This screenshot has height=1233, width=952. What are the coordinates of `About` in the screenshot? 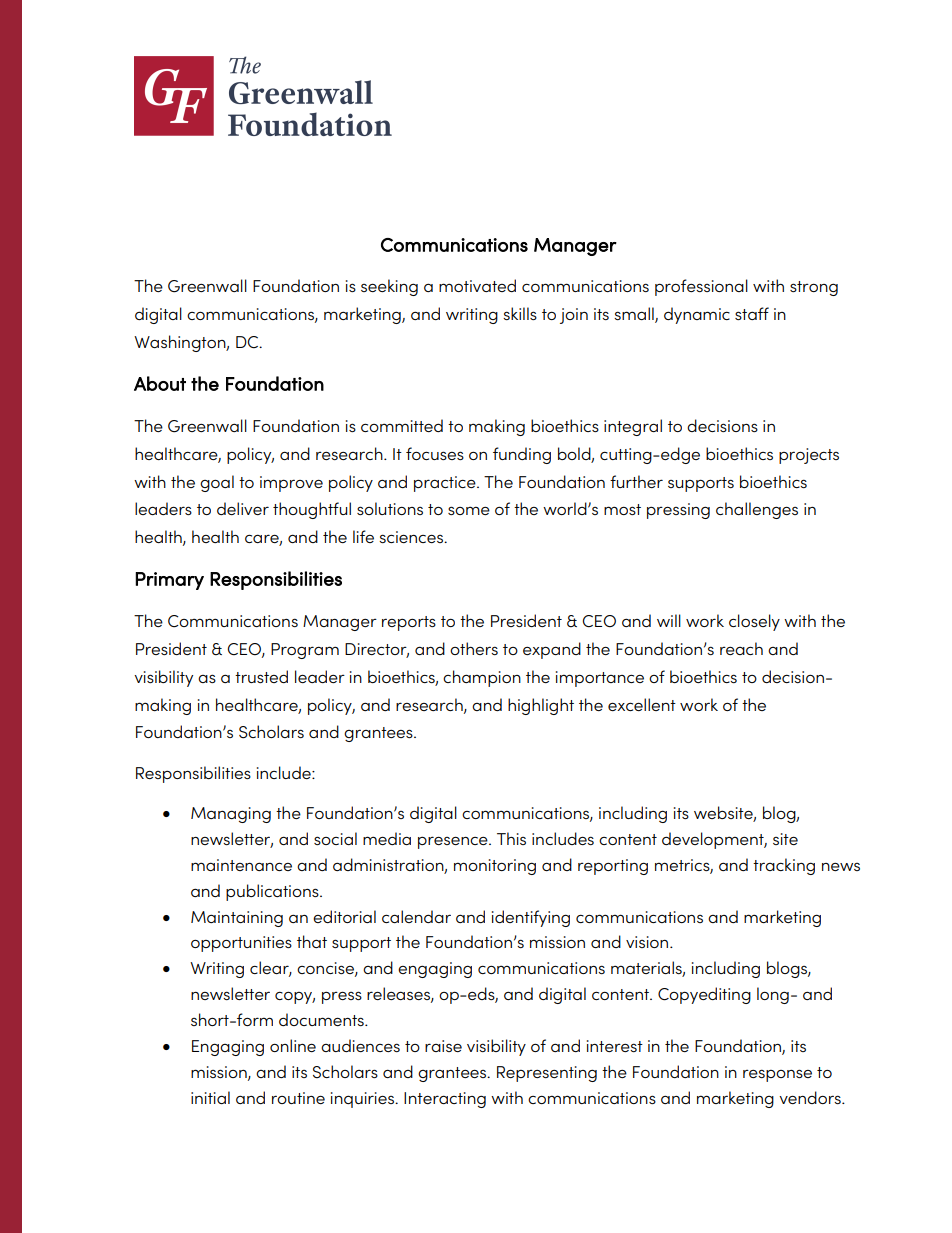 It's located at (160, 383).
